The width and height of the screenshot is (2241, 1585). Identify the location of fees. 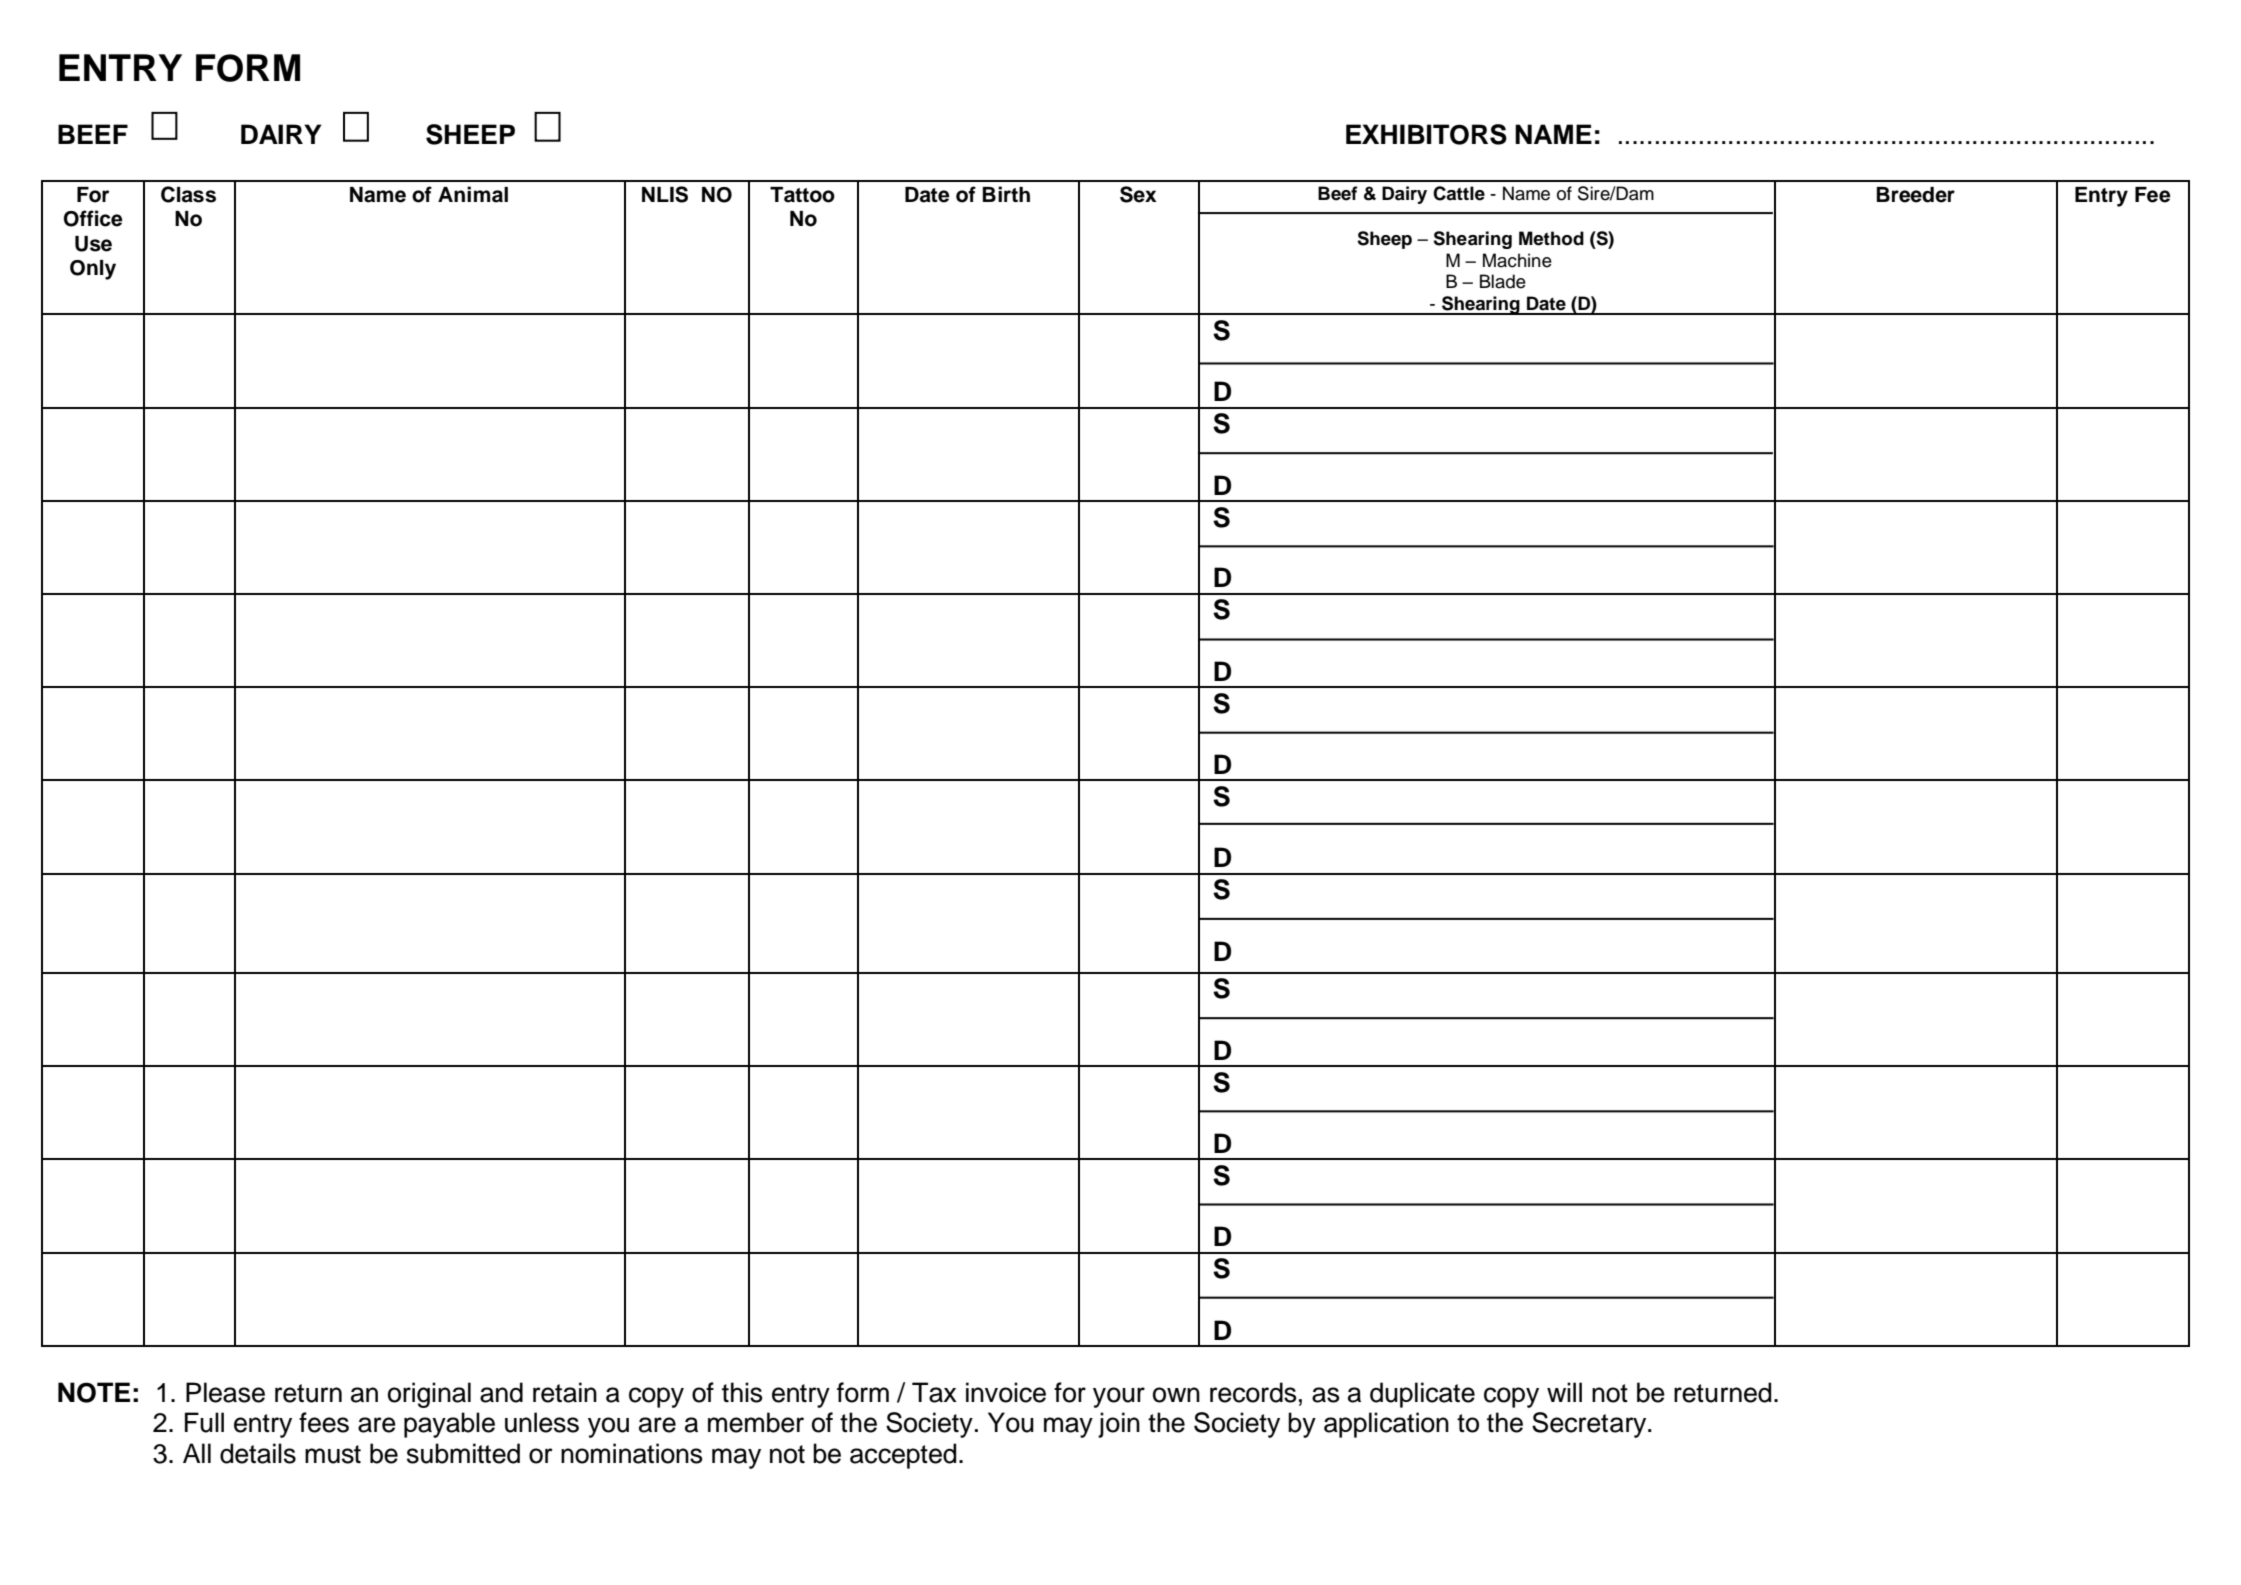
(324, 1422).
